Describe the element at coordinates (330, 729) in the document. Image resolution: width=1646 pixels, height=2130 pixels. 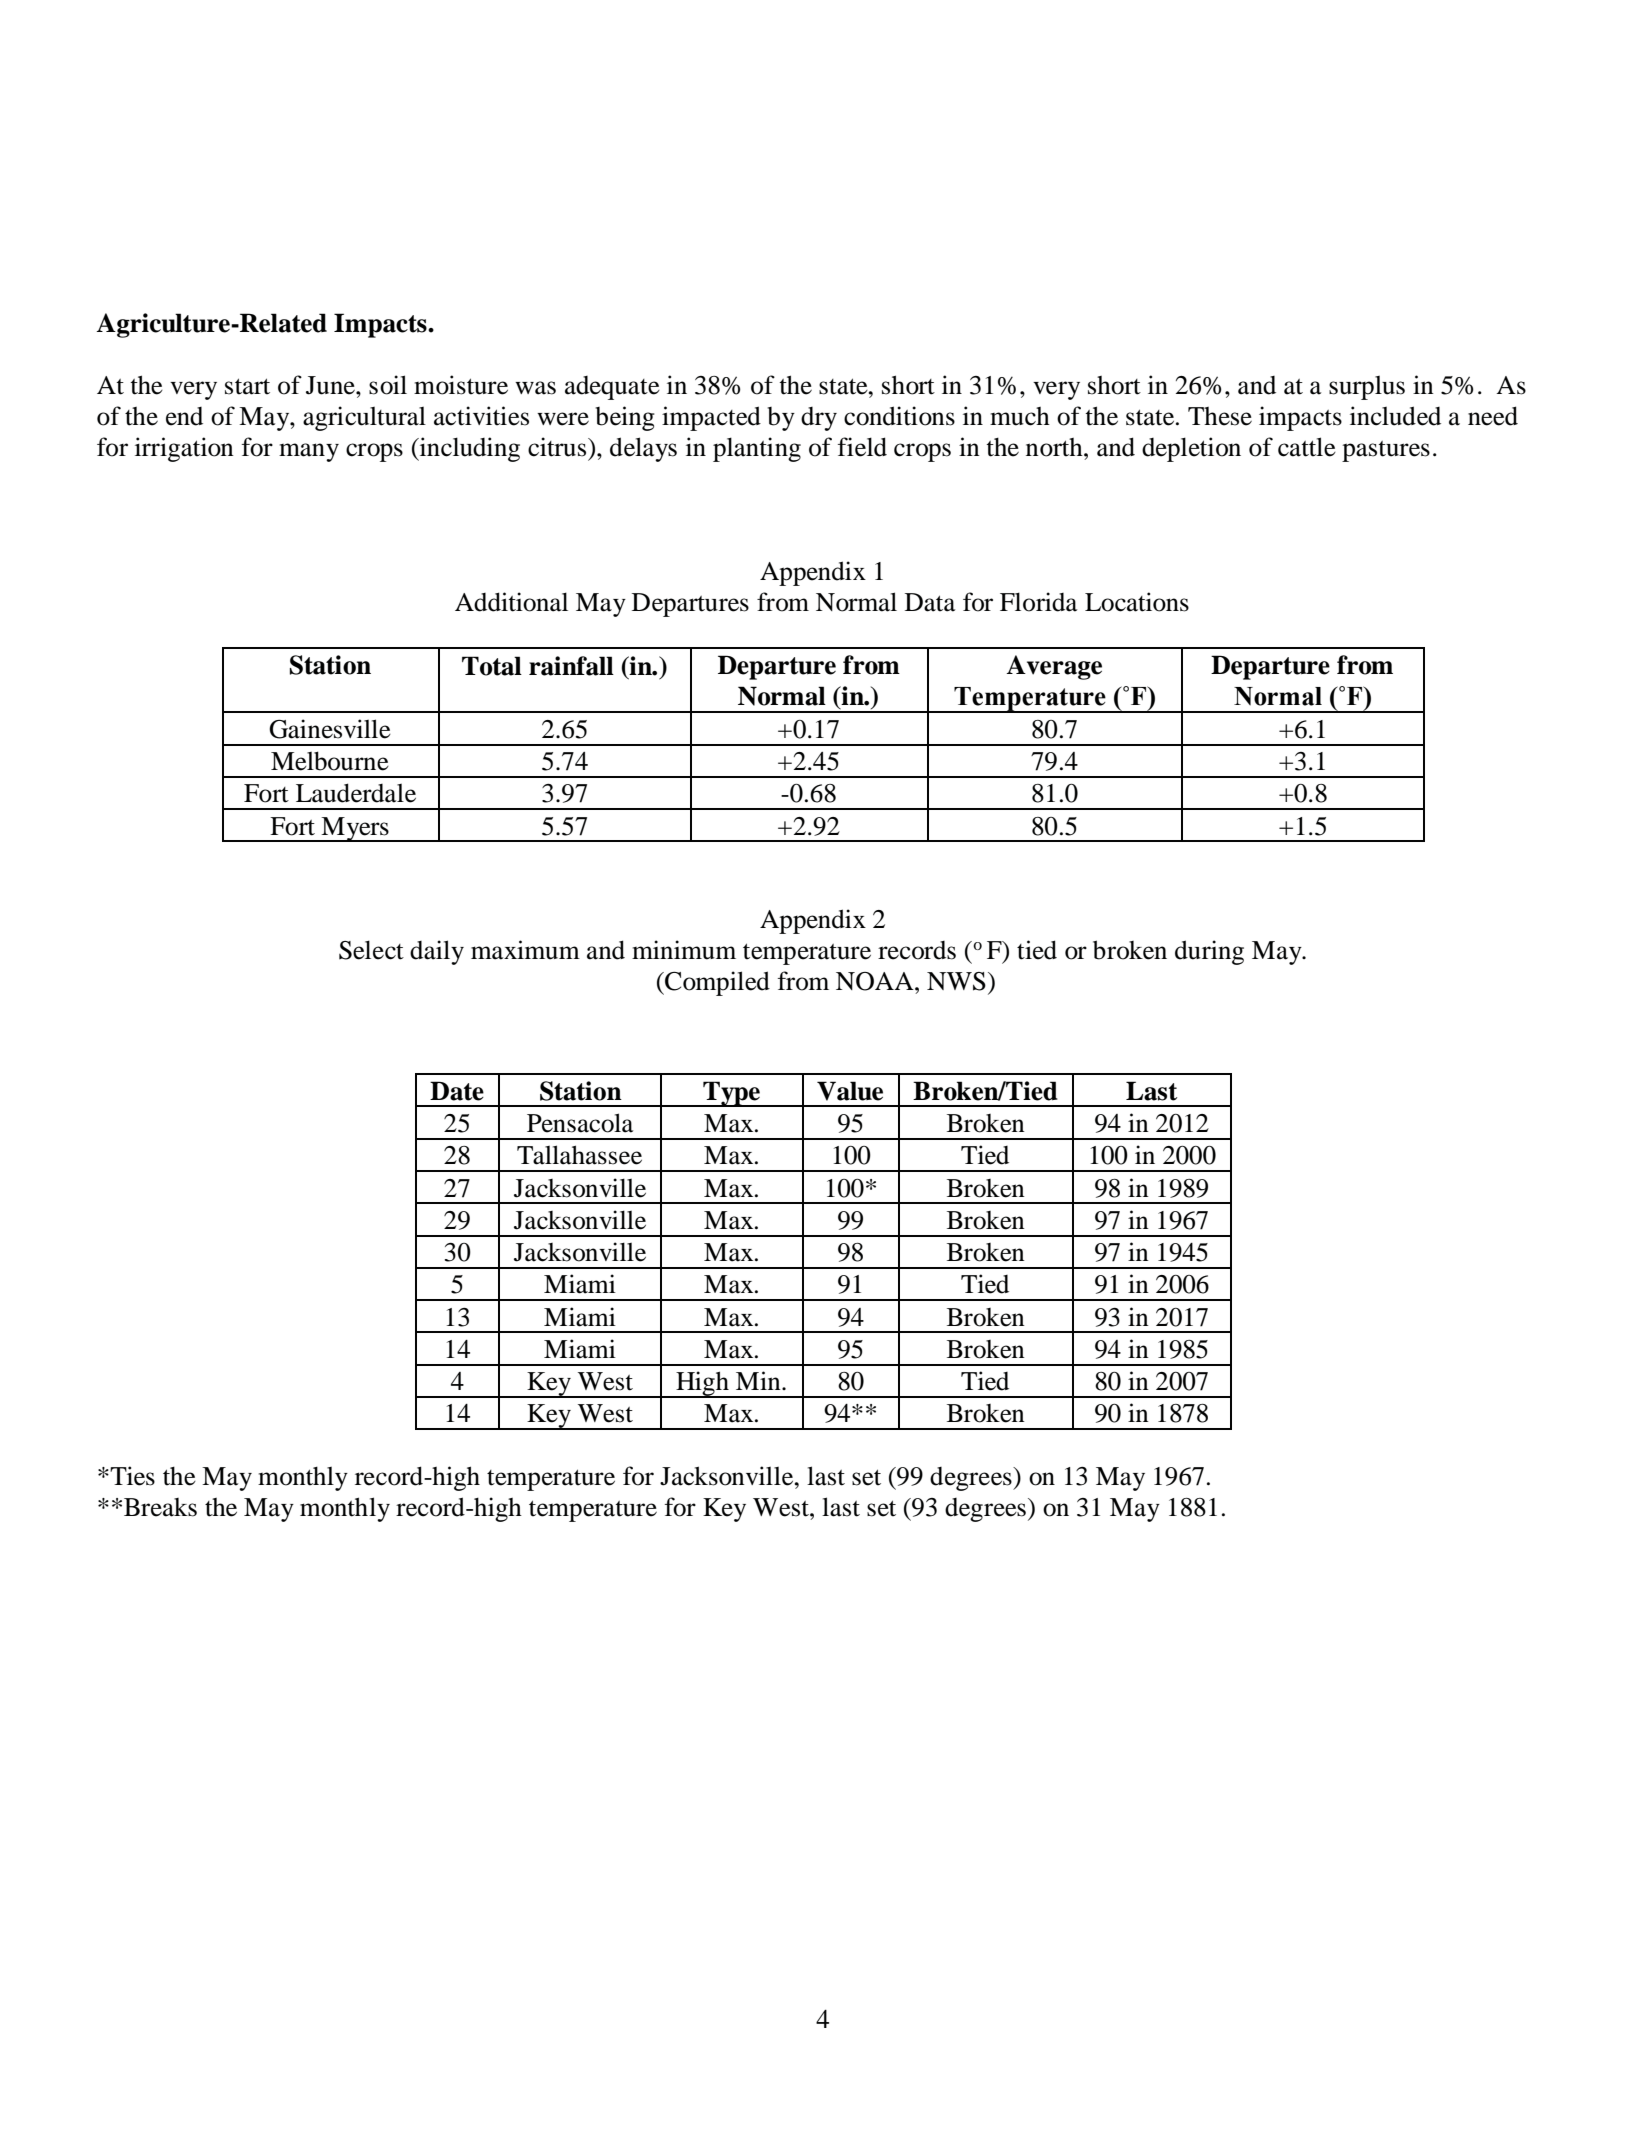
I see `Gainesville` at that location.
